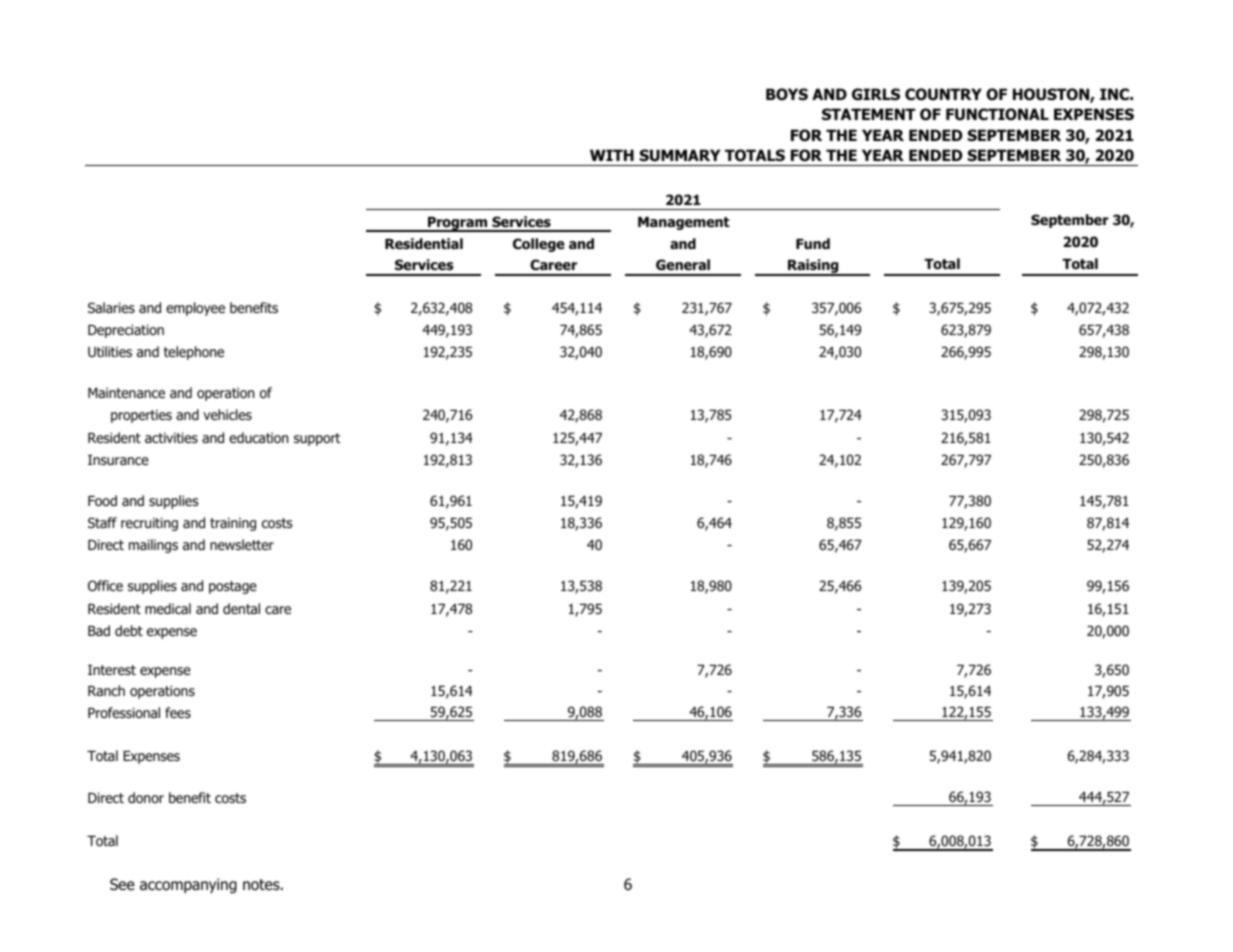 This page has width=1233, height=952. Describe the element at coordinates (194, 353) in the page. I see `telephone` at that location.
